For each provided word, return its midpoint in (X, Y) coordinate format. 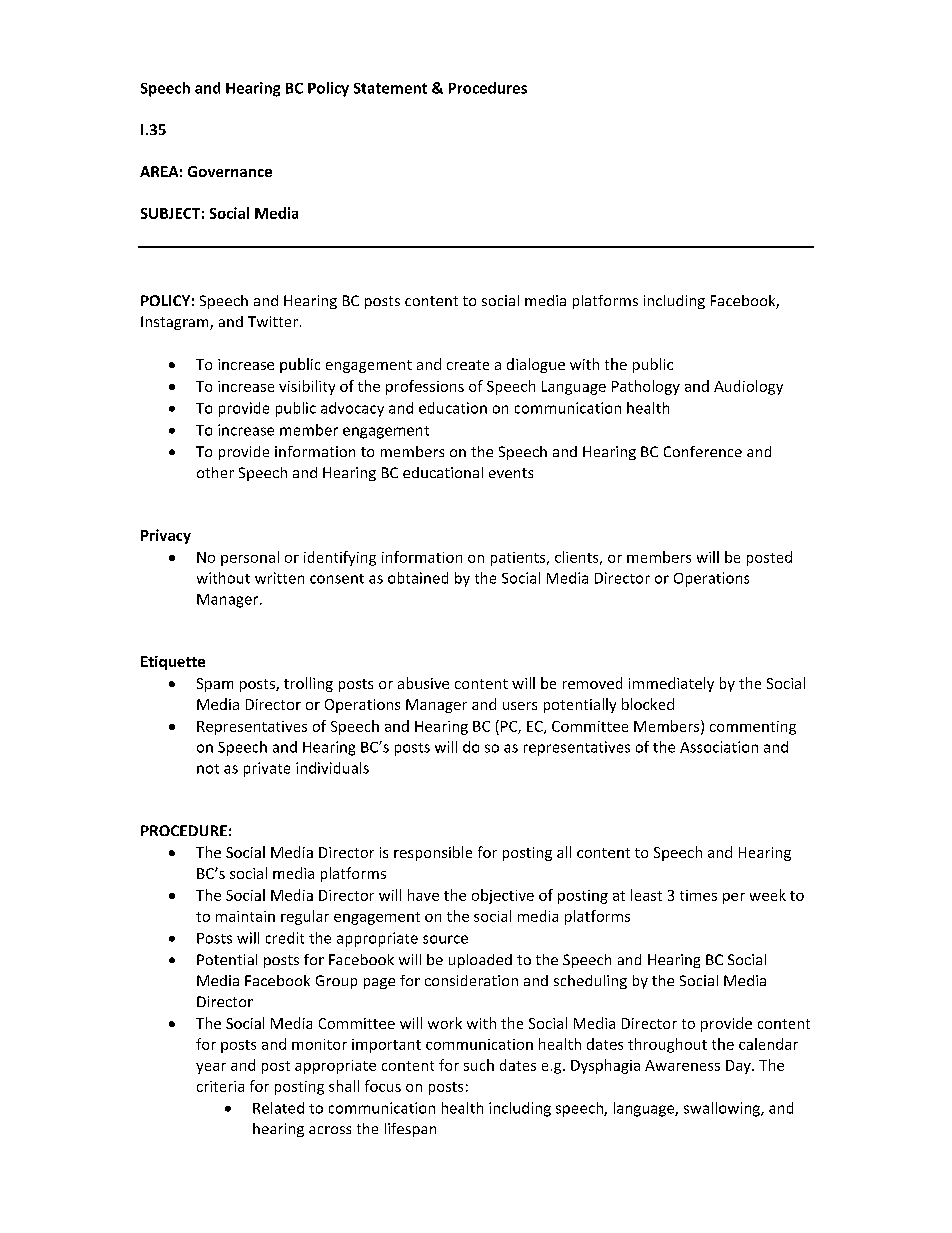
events (511, 473)
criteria (220, 1086)
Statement (390, 88)
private (267, 769)
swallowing (723, 1109)
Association (719, 747)
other (215, 472)
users (520, 706)
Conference (703, 451)
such (479, 1065)
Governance (230, 171)
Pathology (646, 387)
